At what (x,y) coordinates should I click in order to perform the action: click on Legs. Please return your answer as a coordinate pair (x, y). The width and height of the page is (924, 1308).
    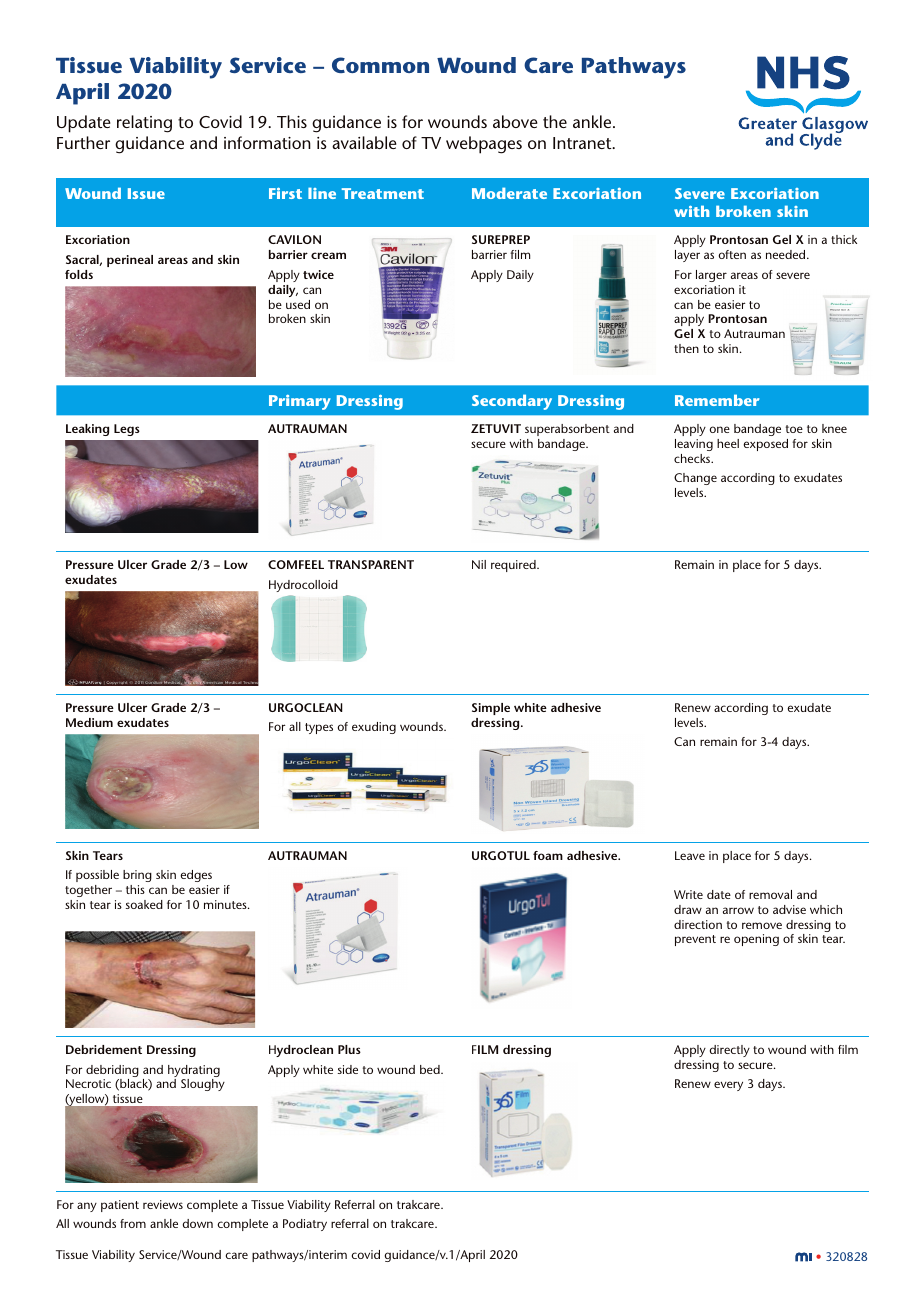
    Looking at the image, I should click on (127, 430).
